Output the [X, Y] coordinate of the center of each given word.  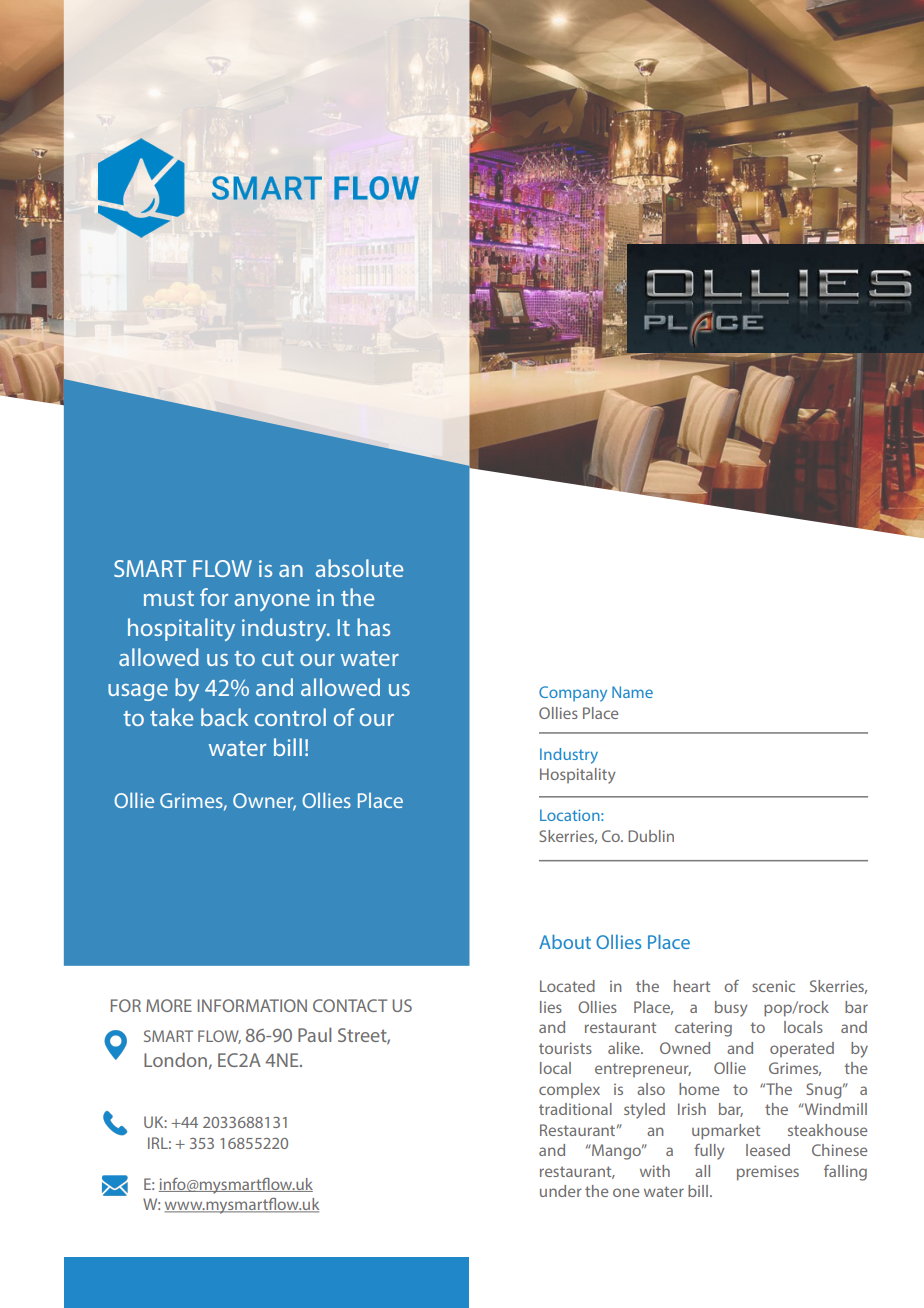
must [169, 598]
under [561, 1191]
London [175, 1059]
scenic [773, 986]
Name [632, 692]
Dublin [651, 836]
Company [573, 694]
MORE [169, 1005]
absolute [359, 568]
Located [567, 986]
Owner [264, 801]
